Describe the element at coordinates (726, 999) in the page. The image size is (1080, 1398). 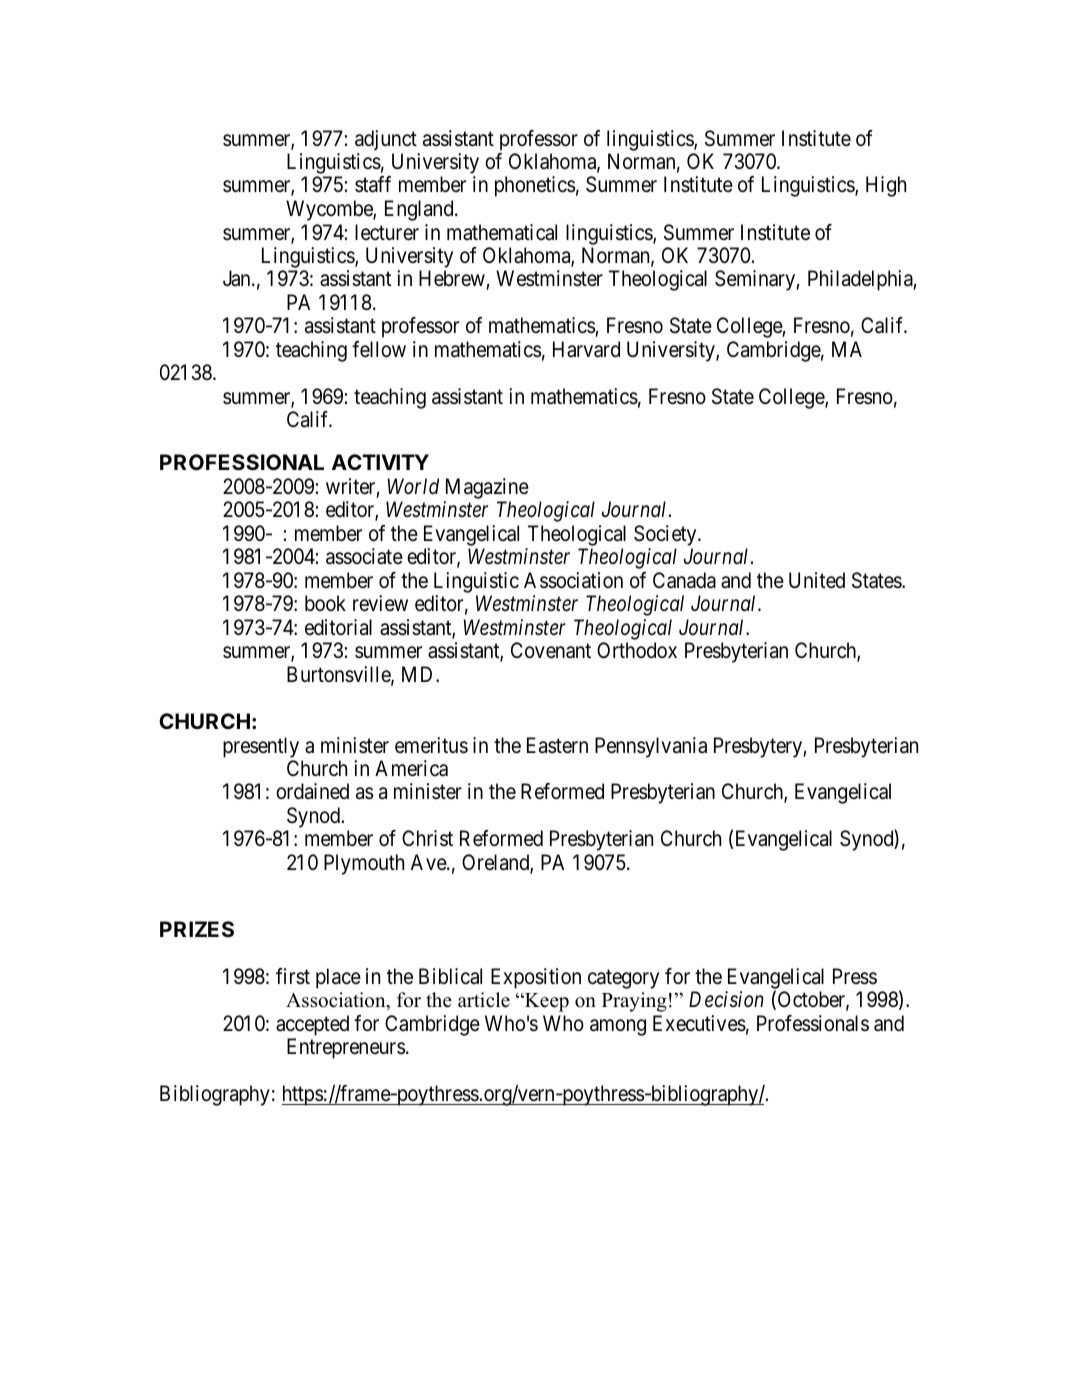
I see `Decision` at that location.
